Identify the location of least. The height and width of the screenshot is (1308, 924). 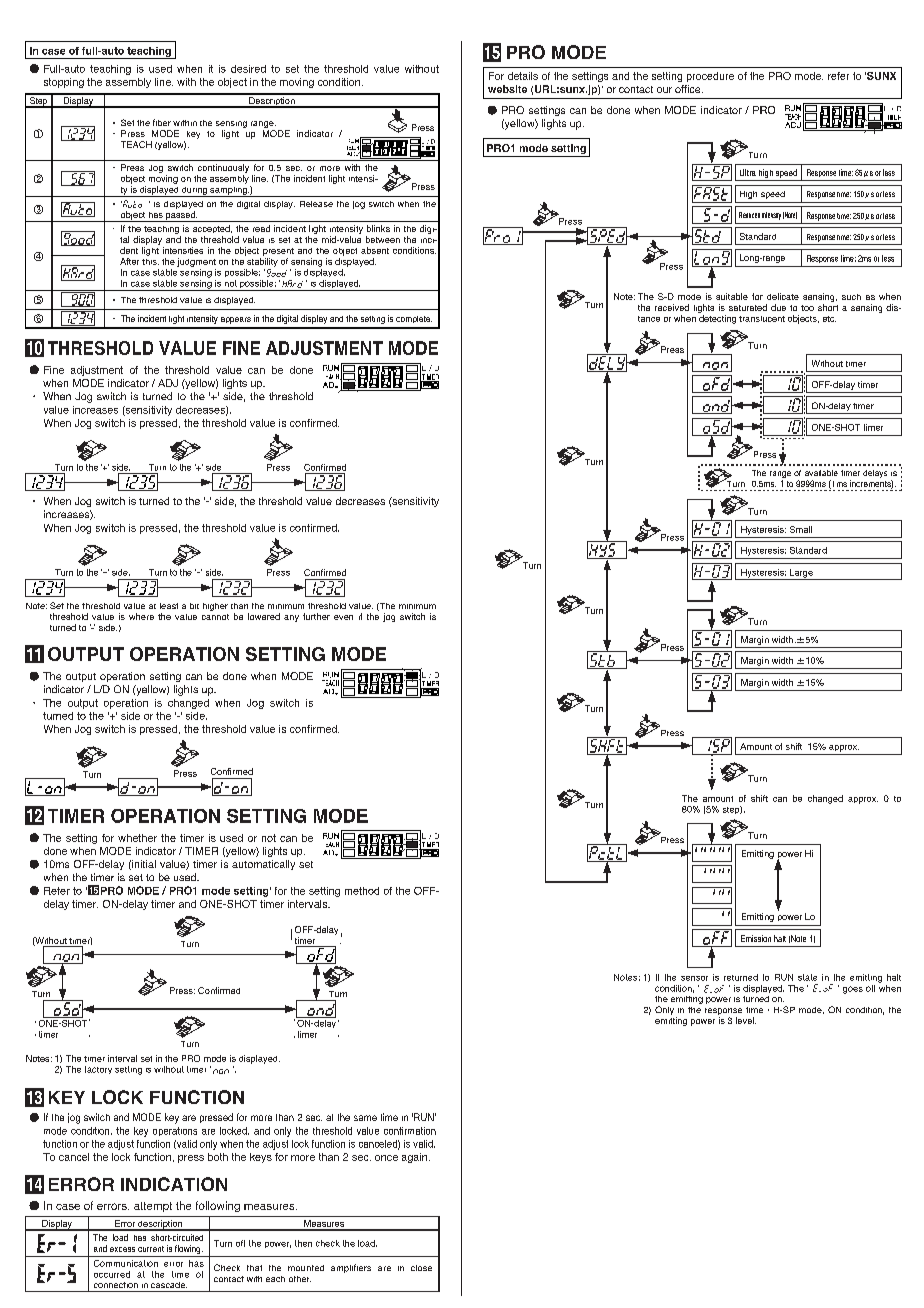
(169, 606).
